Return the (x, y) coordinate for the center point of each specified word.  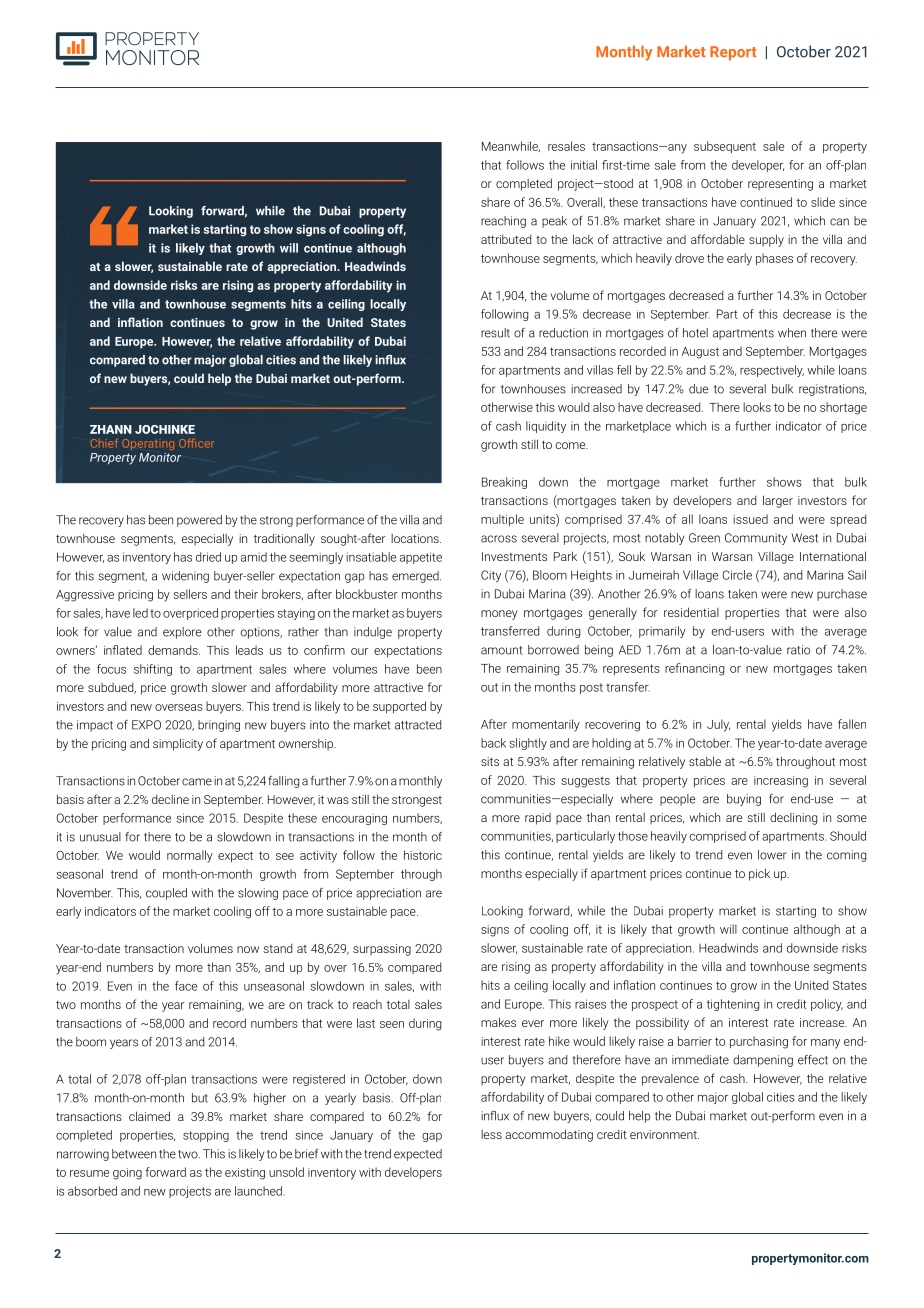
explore (182, 633)
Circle (737, 575)
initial (584, 165)
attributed (506, 239)
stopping (206, 1136)
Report (733, 53)
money (499, 615)
